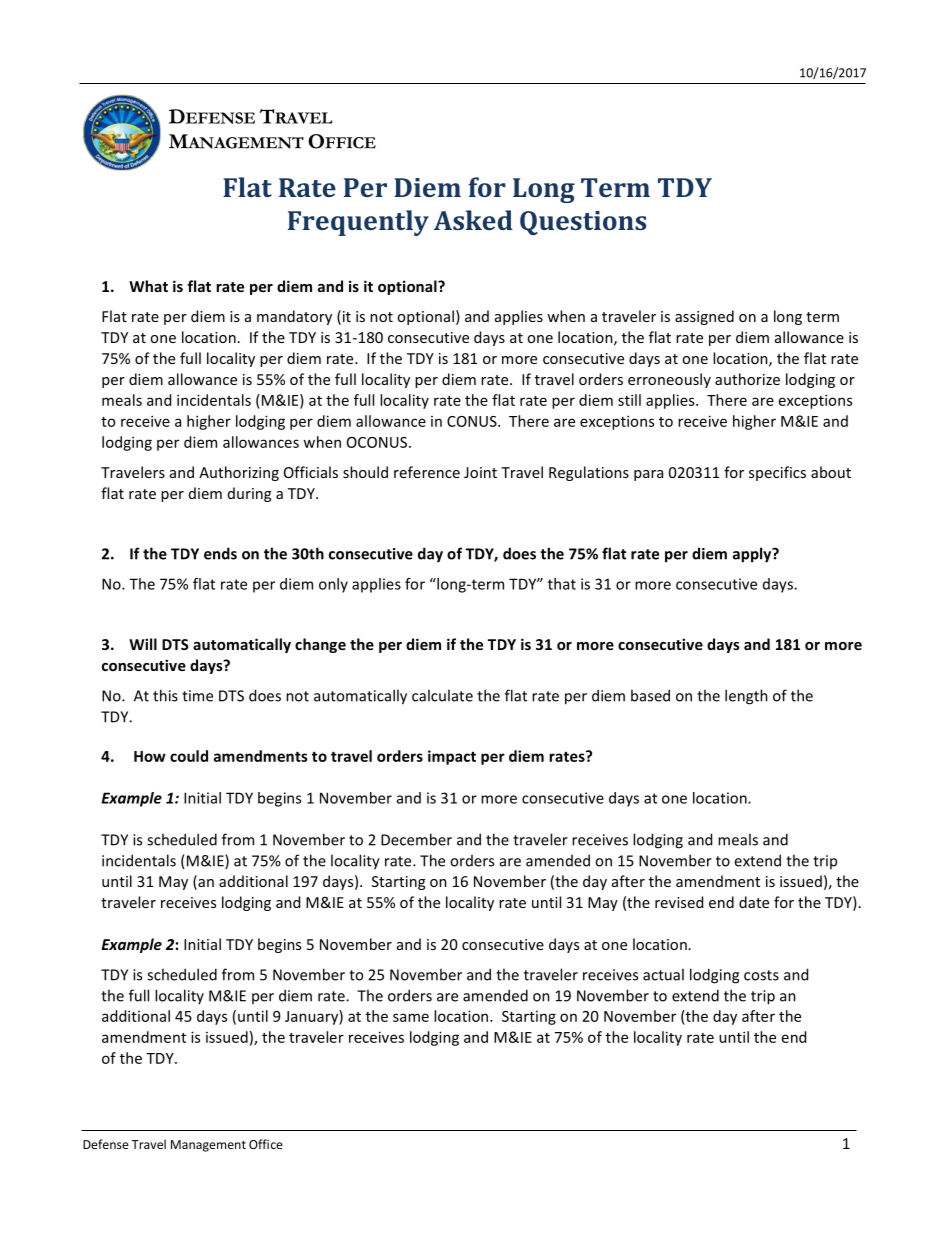 The height and width of the page is (1233, 952). I want to click on apply, so click(753, 555).
